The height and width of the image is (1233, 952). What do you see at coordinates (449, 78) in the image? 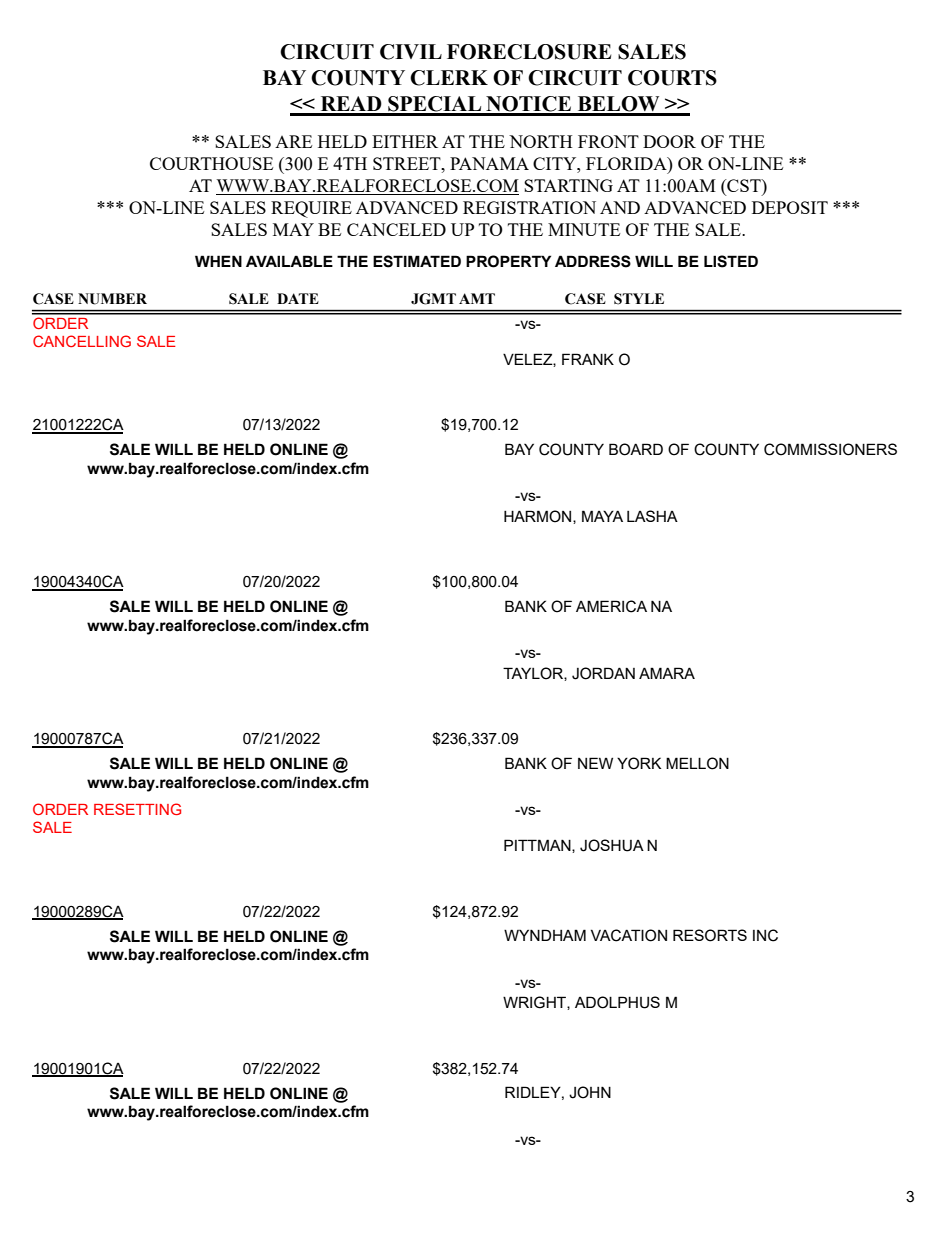
I see `CLERK` at bounding box center [449, 78].
